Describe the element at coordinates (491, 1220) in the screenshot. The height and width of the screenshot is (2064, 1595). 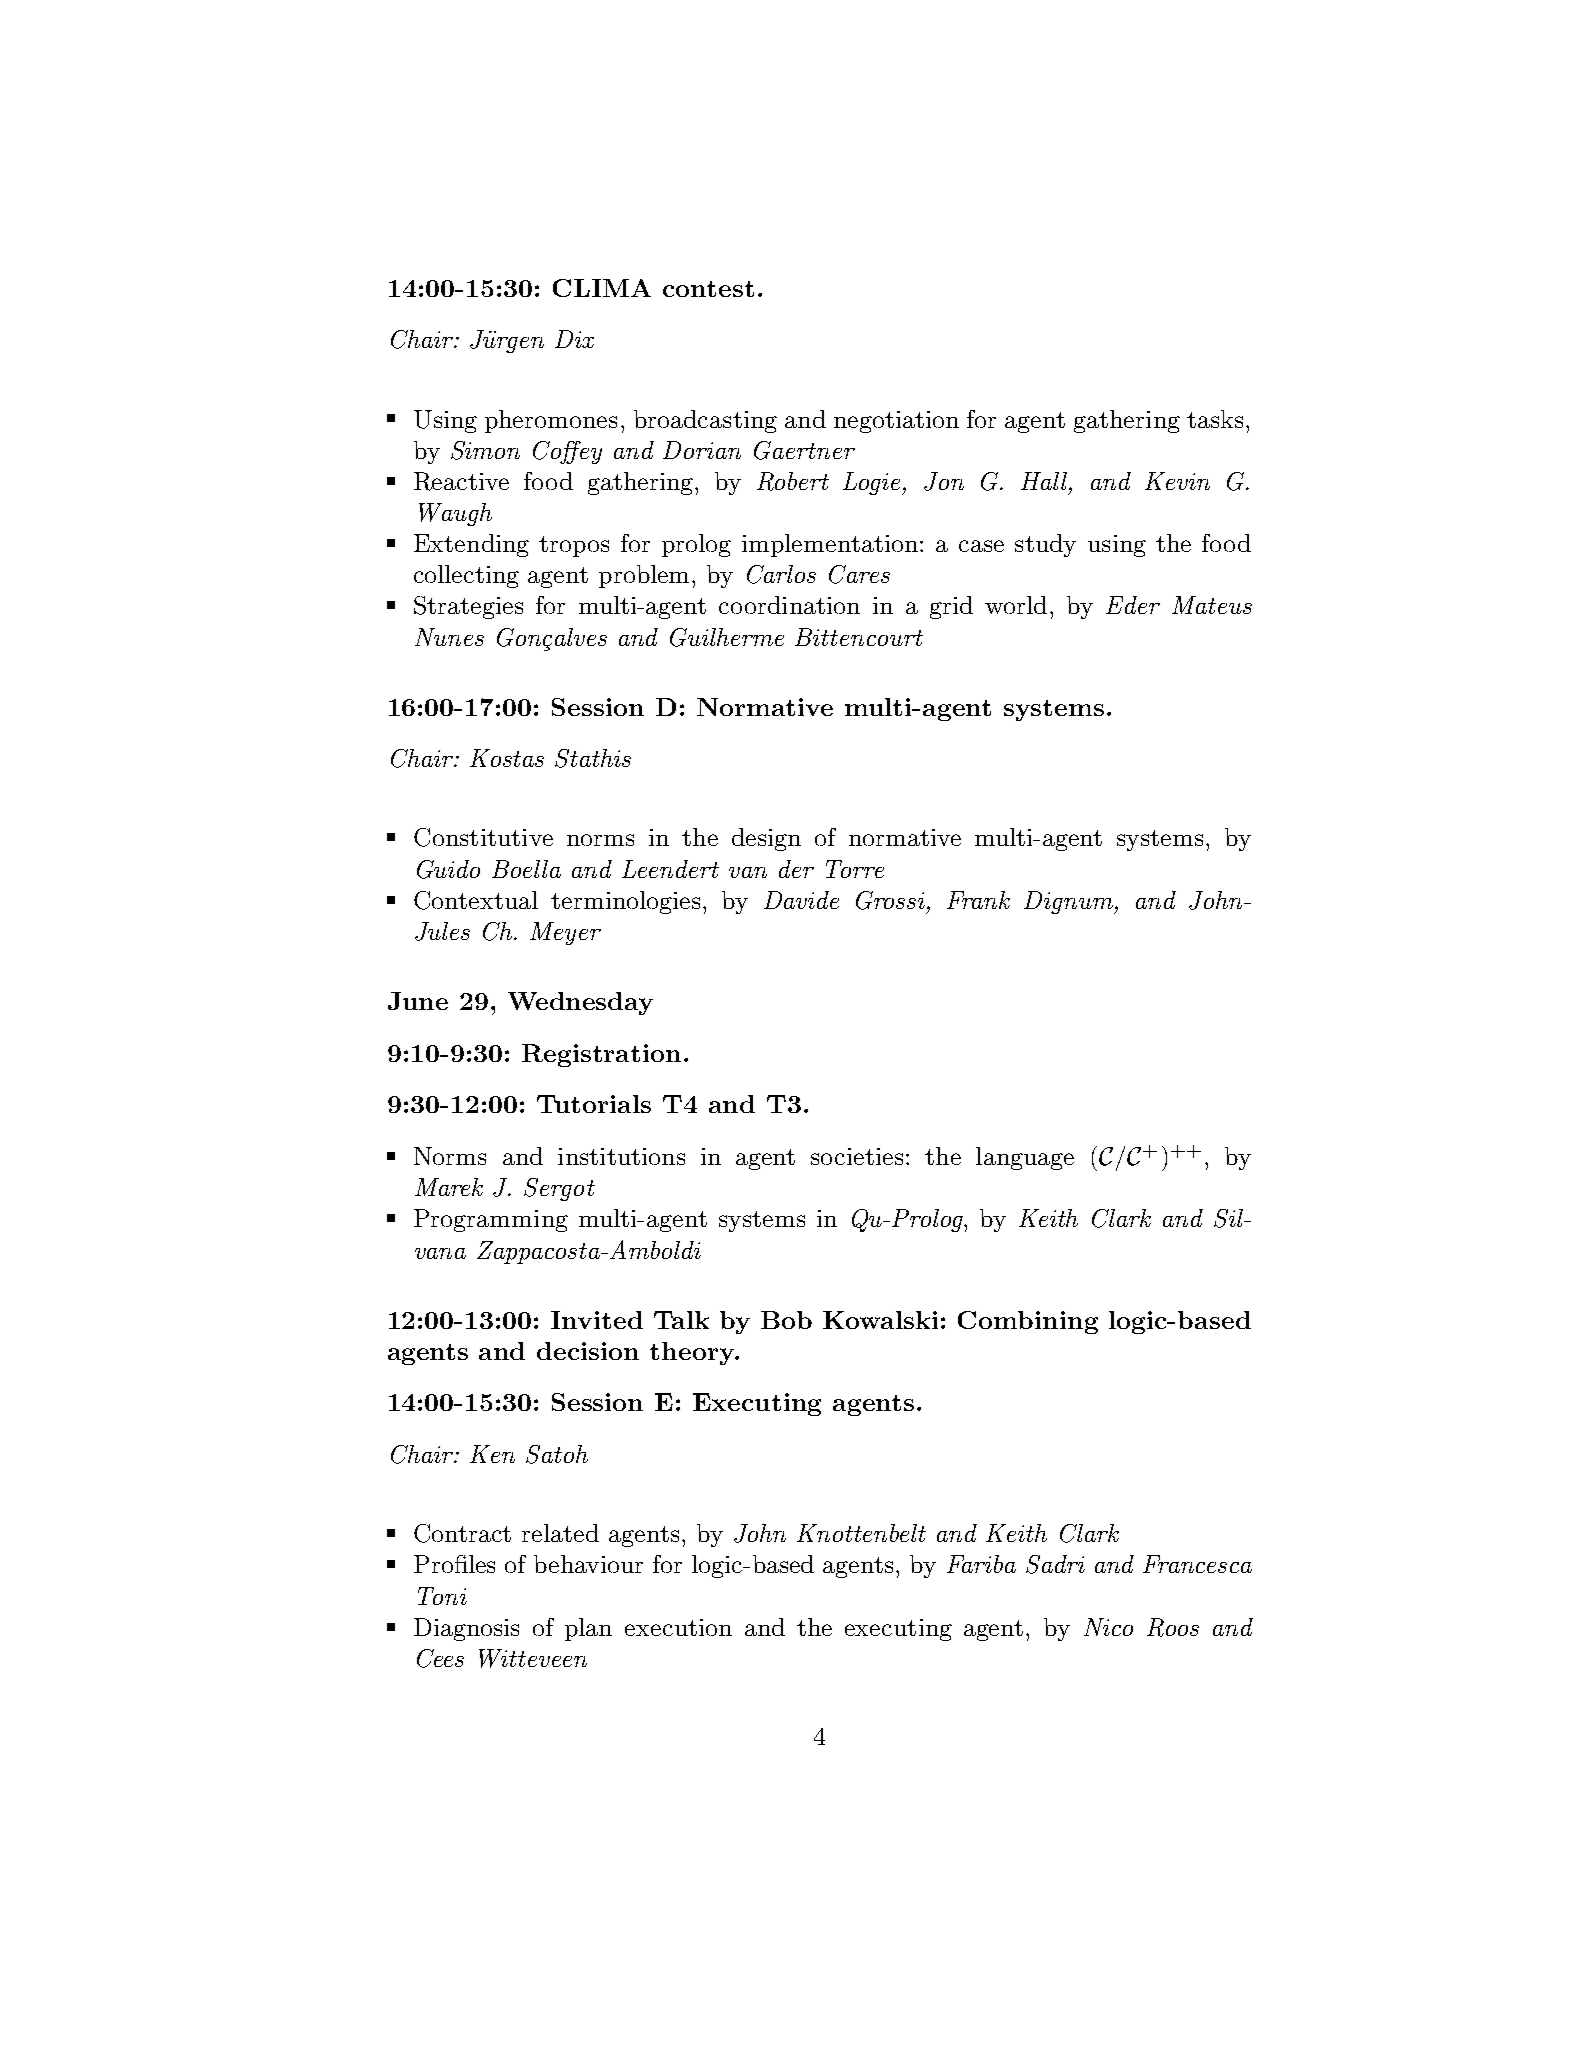
I see `Programming` at that location.
